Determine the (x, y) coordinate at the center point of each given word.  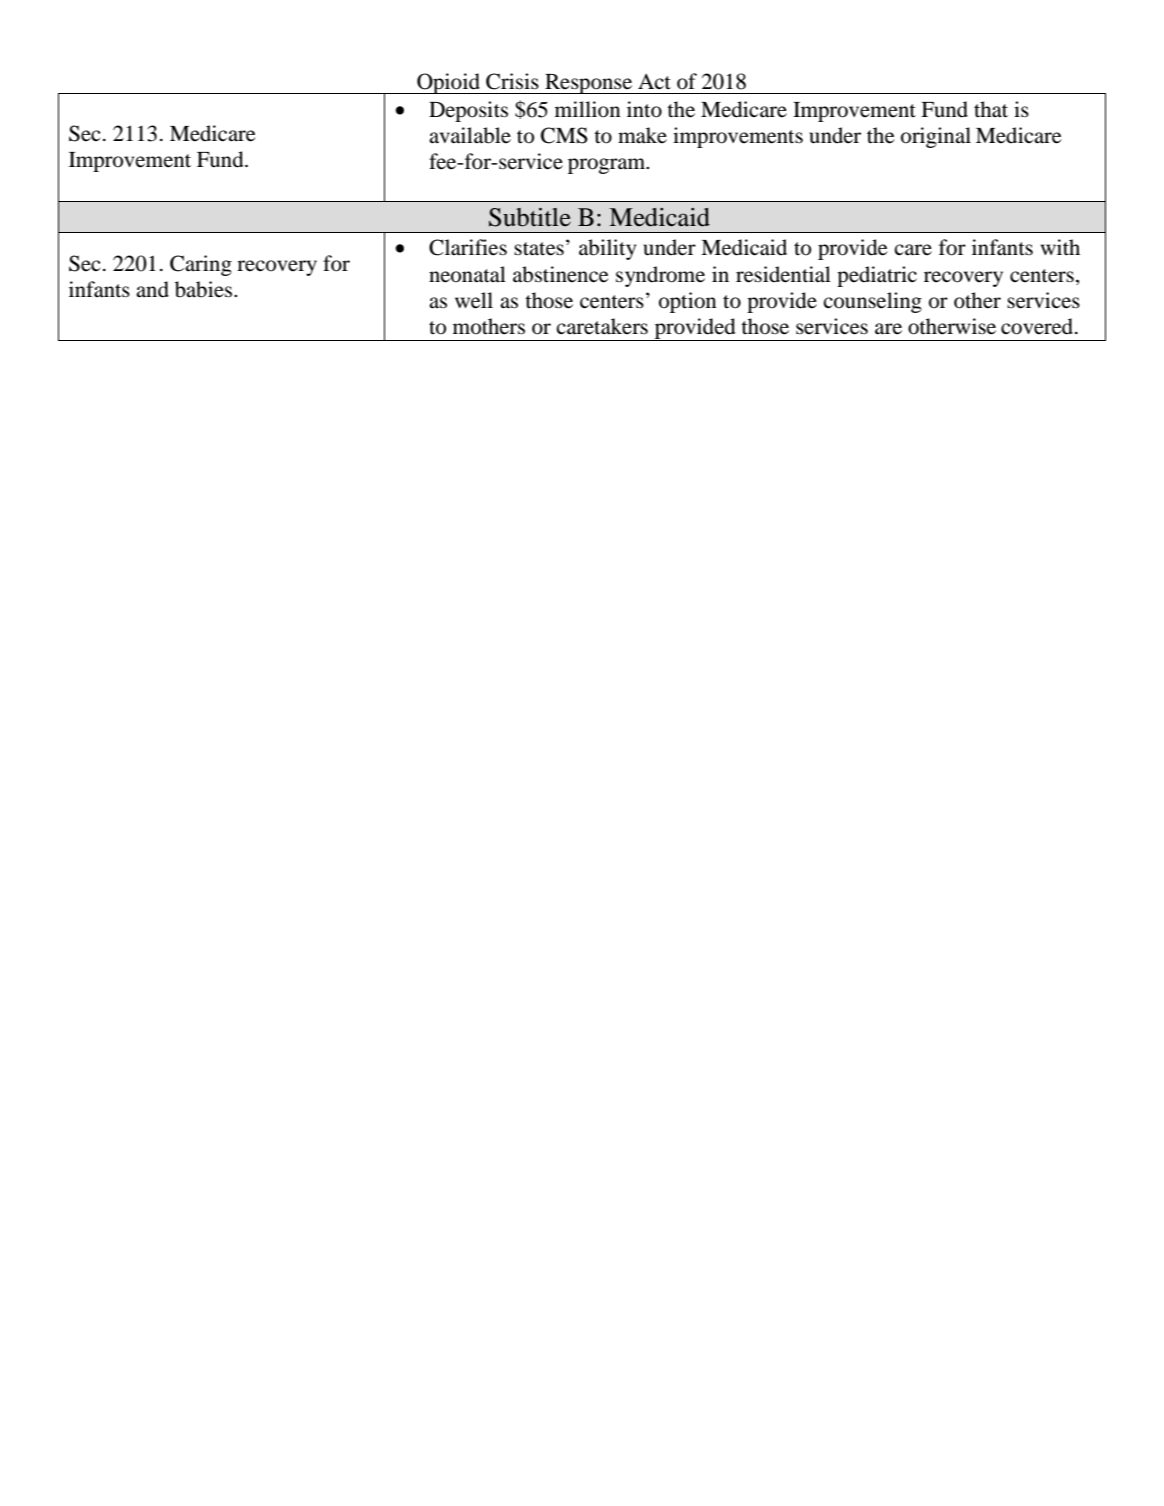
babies (205, 289)
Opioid (448, 83)
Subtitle (530, 217)
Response (589, 84)
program (608, 166)
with (1060, 247)
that (991, 109)
